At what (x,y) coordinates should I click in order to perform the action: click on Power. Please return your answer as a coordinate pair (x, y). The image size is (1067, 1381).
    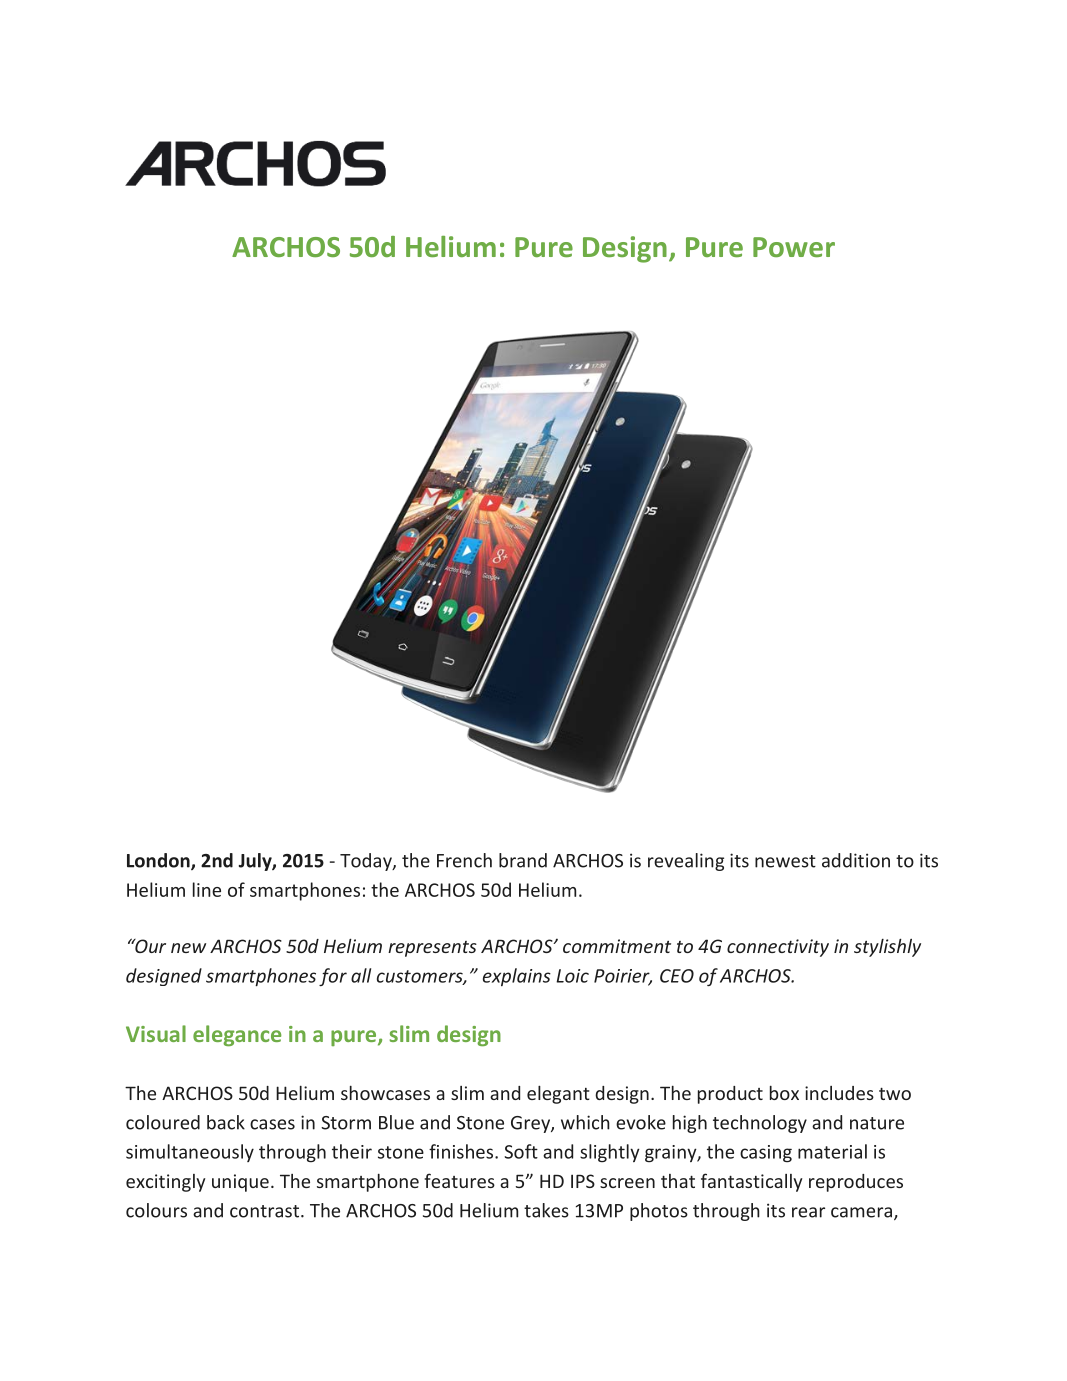
    Looking at the image, I should click on (794, 247).
